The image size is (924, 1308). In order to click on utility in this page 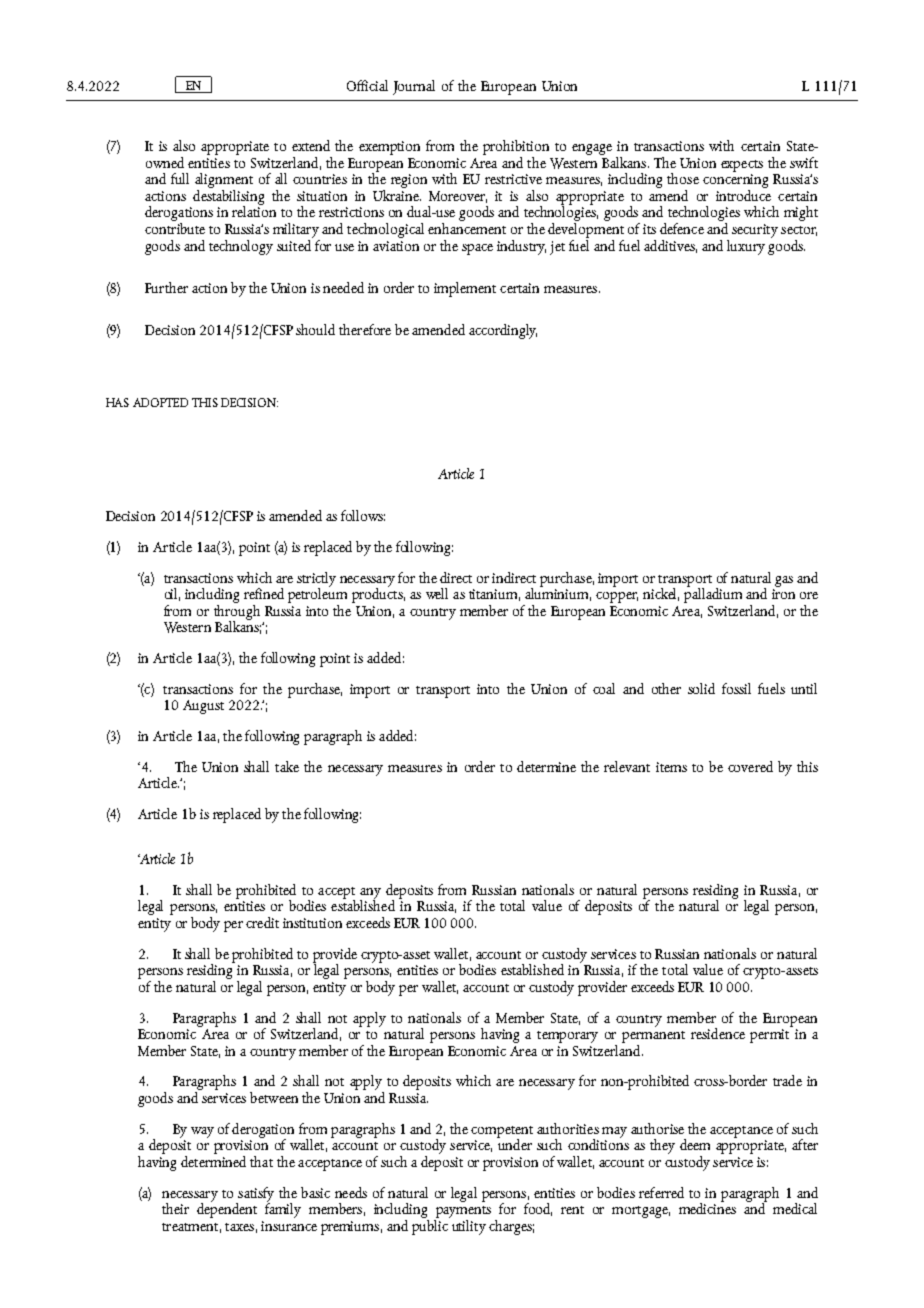, I will do `click(467, 1226)`.
